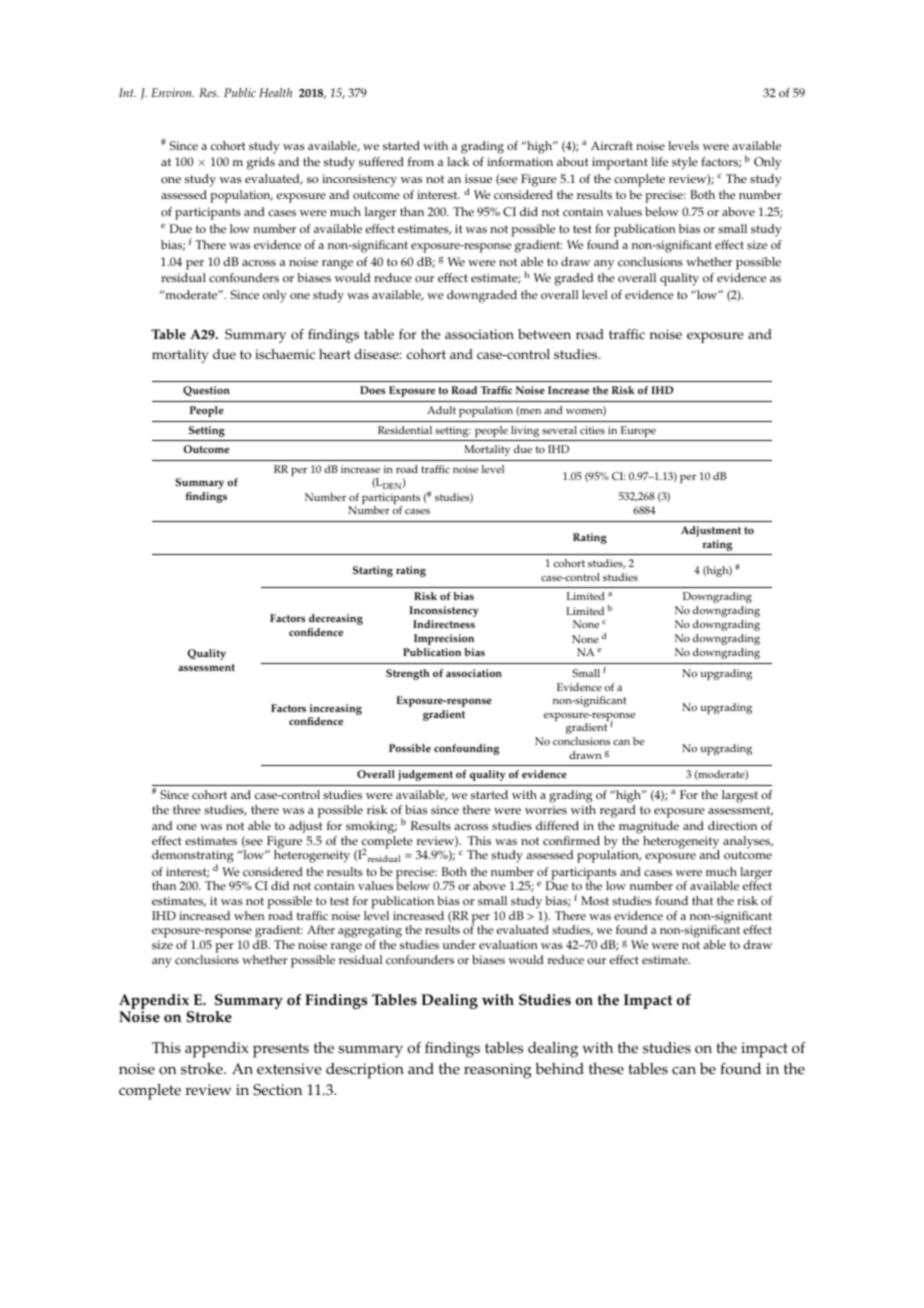 Image resolution: width=924 pixels, height=1308 pixels. Describe the element at coordinates (275, 92) in the screenshot. I see `Health` at that location.
